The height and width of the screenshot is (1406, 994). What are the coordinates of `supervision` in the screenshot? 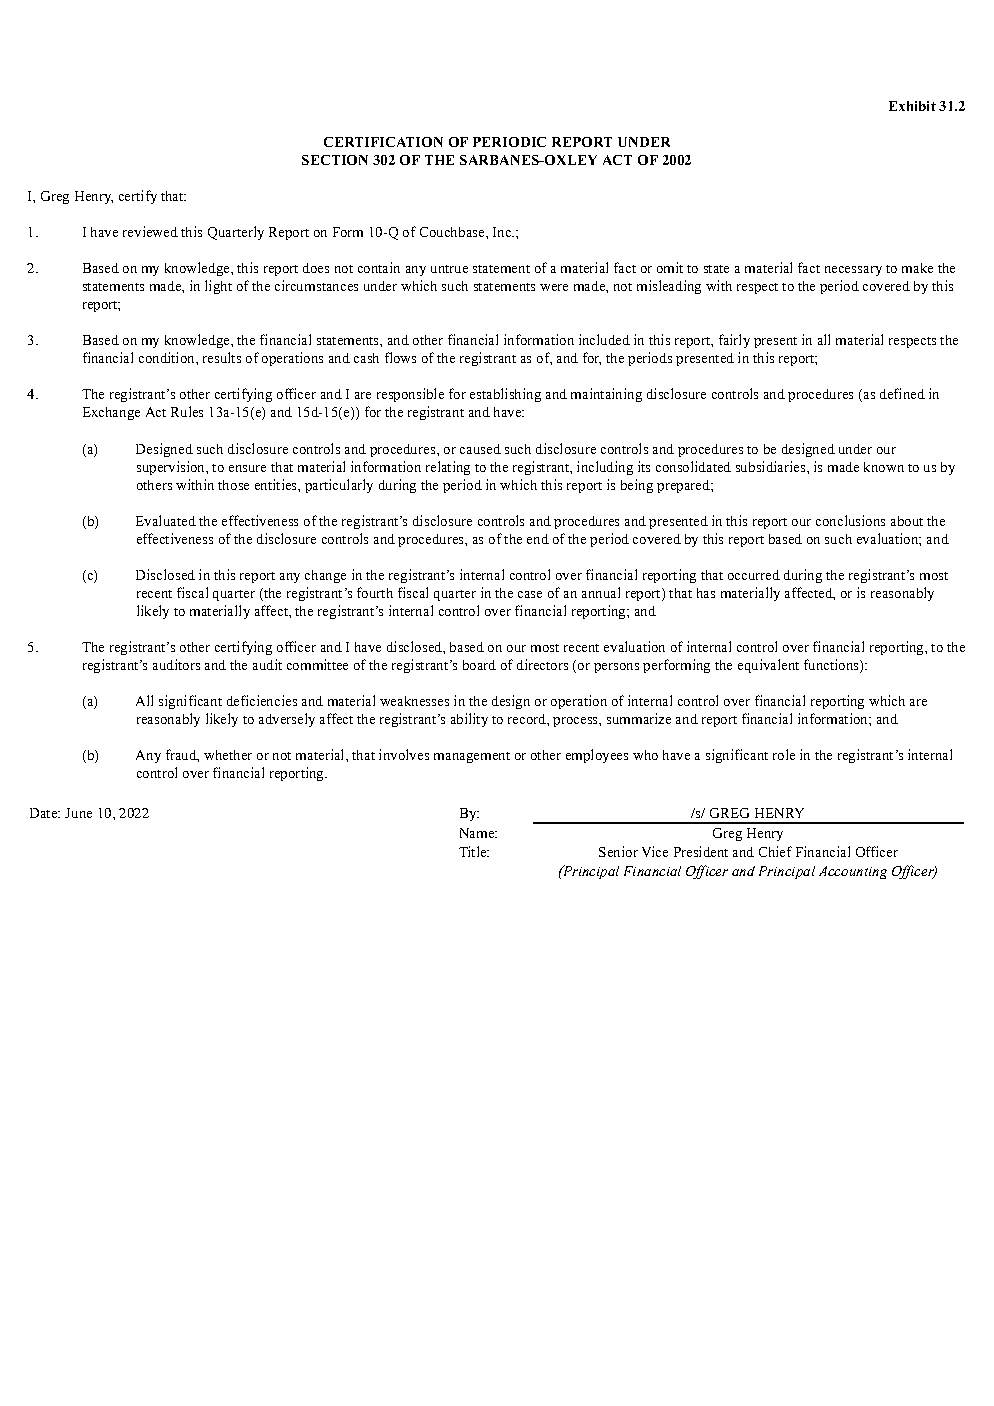 It's located at (172, 468).
